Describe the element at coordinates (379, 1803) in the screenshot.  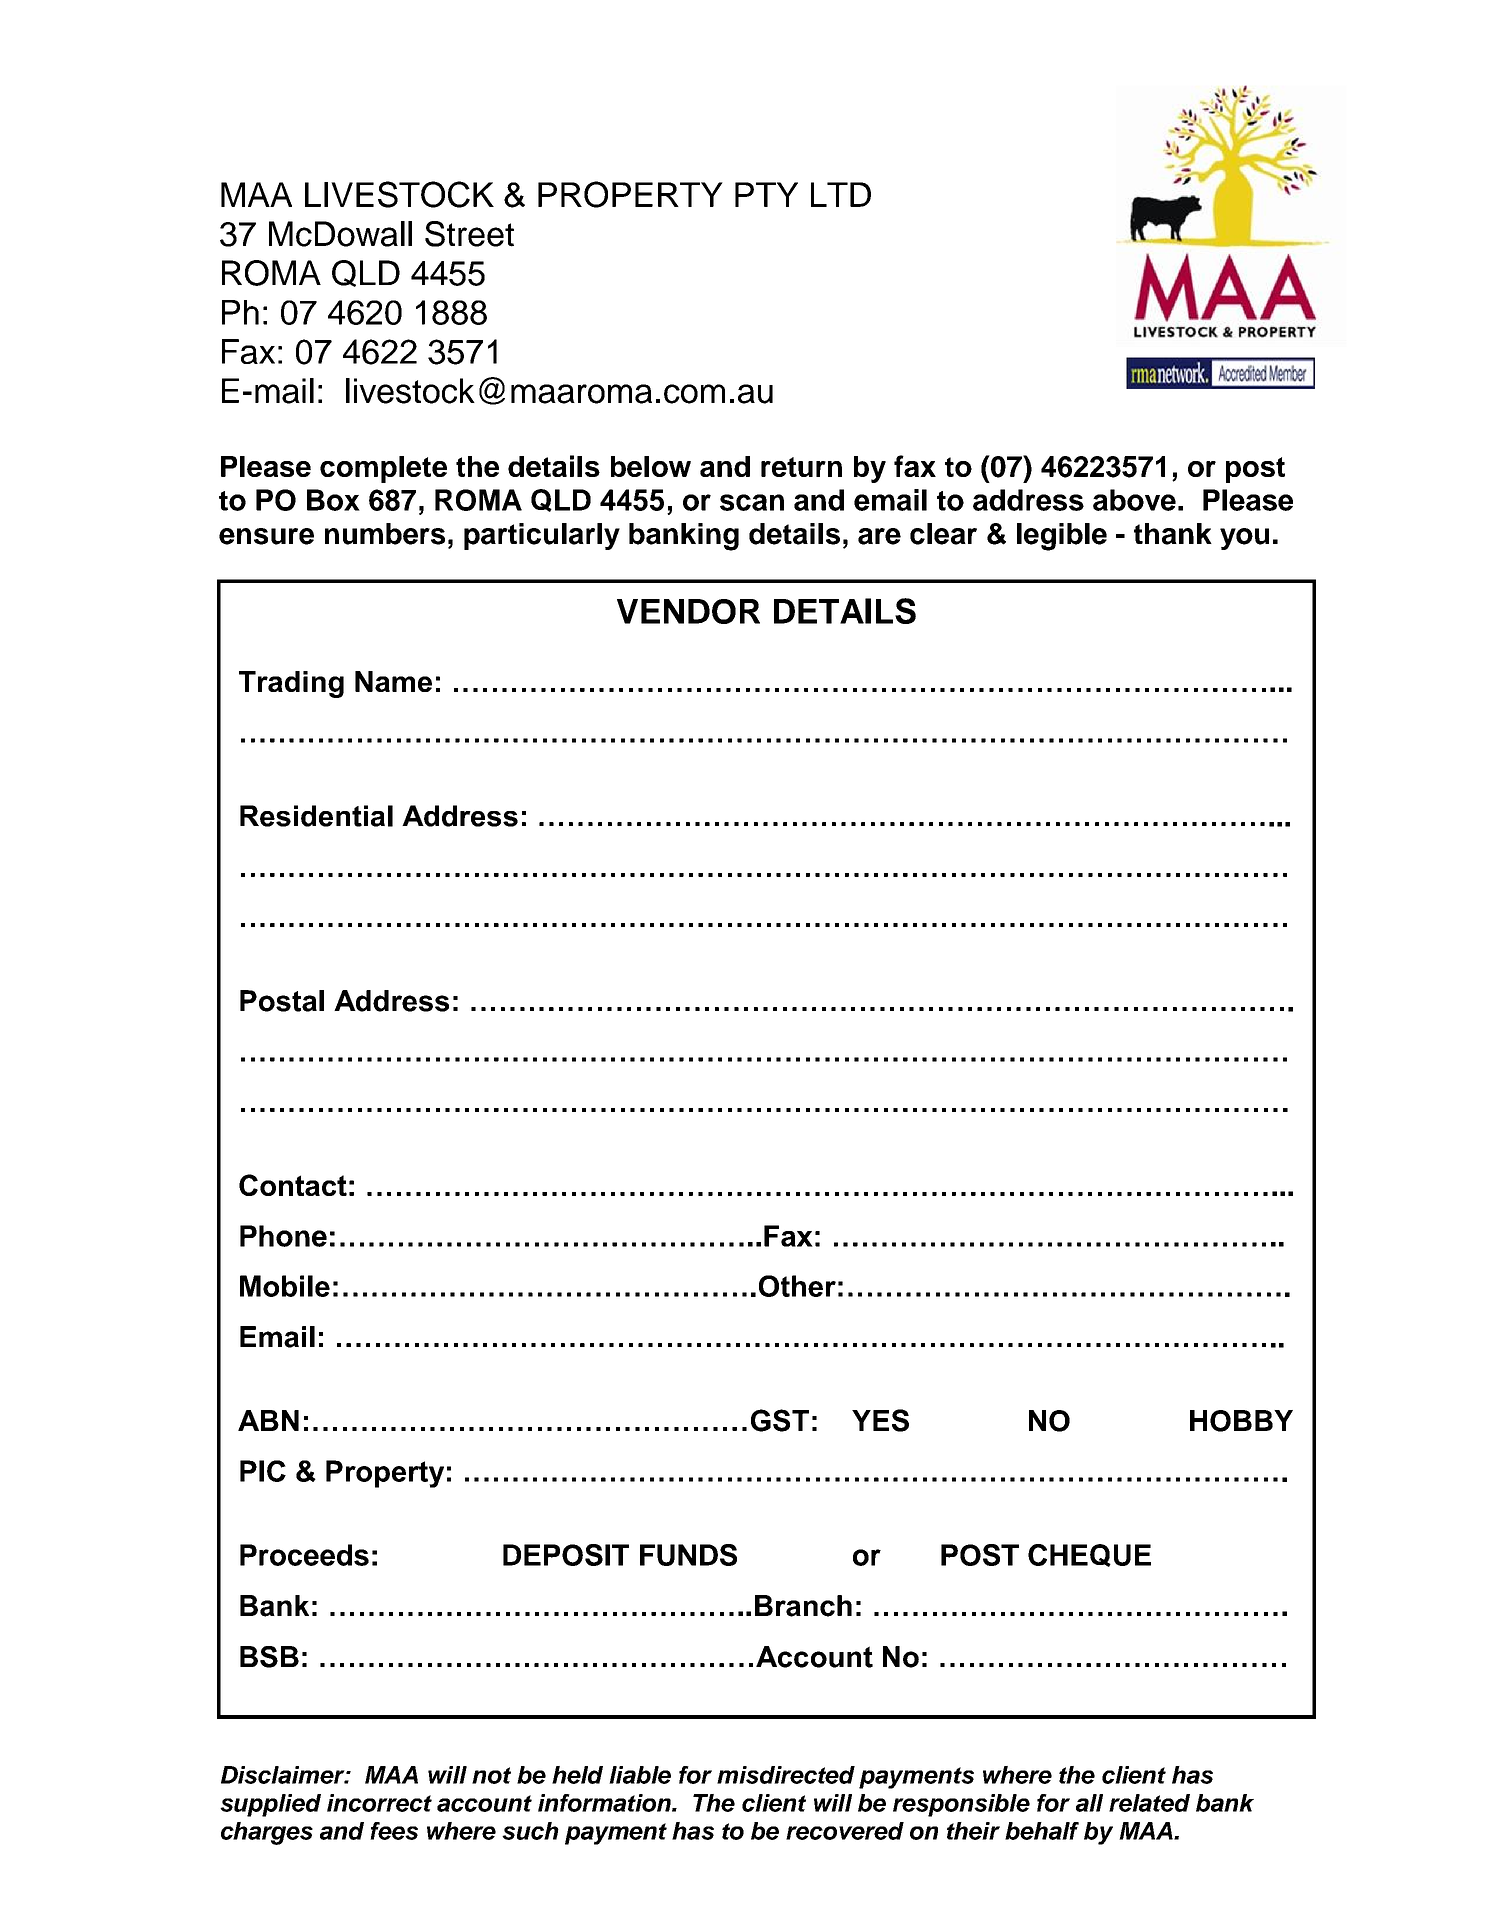
I see `incorrect` at that location.
